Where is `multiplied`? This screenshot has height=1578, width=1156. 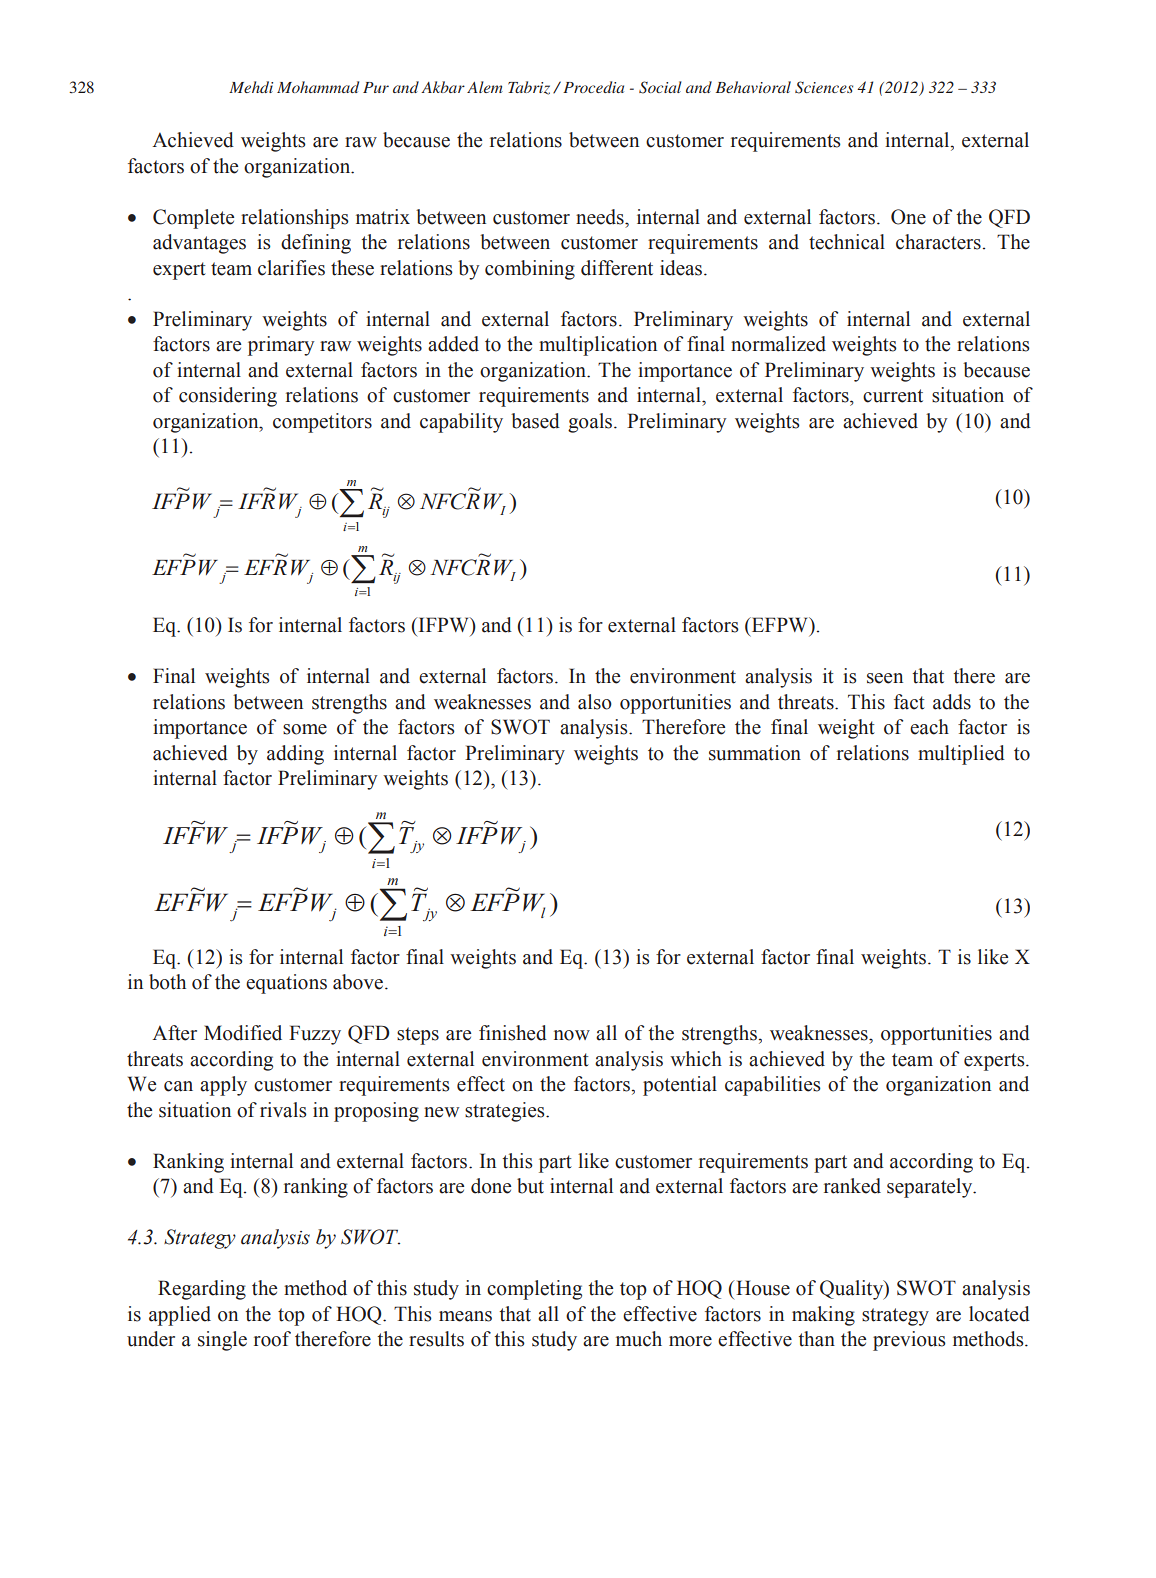 multiplied is located at coordinates (961, 755).
